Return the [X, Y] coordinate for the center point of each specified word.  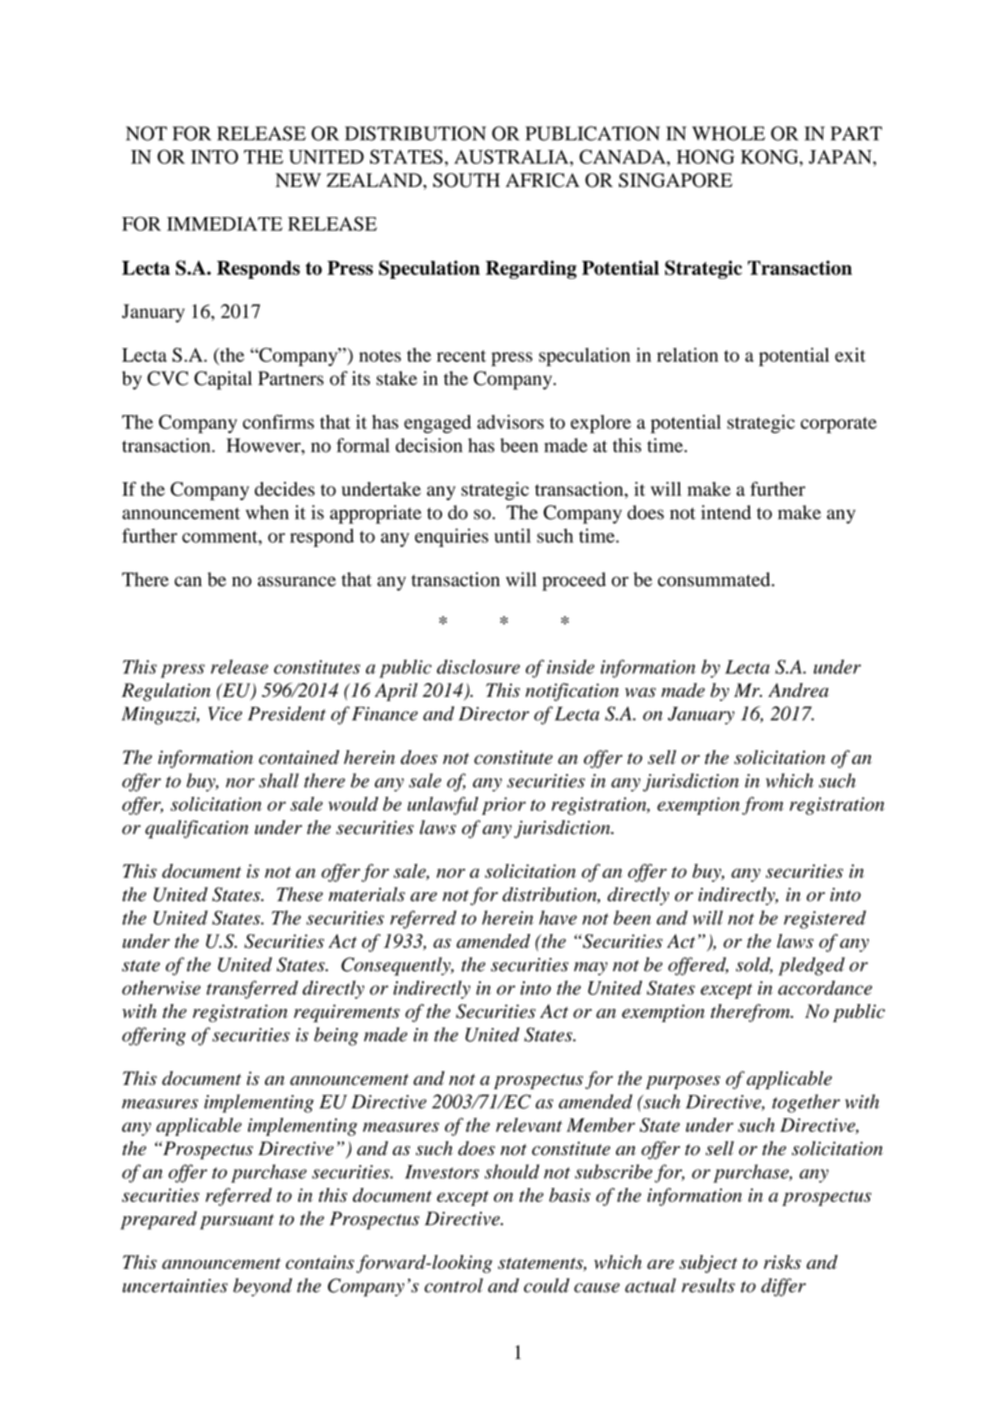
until [512, 535]
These [300, 894]
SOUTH [466, 180]
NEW [298, 180]
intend [726, 512]
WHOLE [728, 133]
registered [825, 919]
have [558, 917]
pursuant [237, 1222]
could [547, 1285]
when [267, 512]
